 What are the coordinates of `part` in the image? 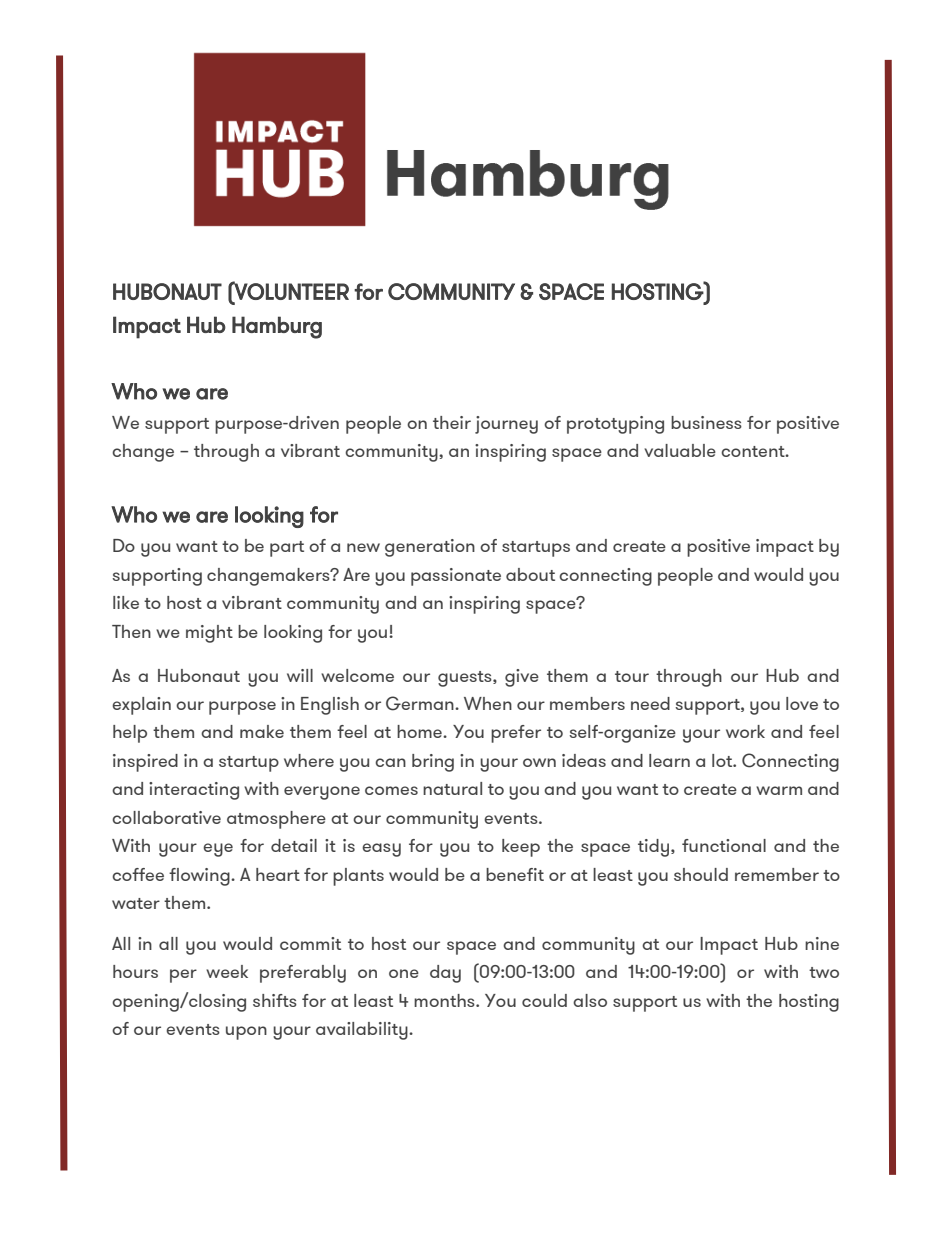 It's located at (287, 549).
